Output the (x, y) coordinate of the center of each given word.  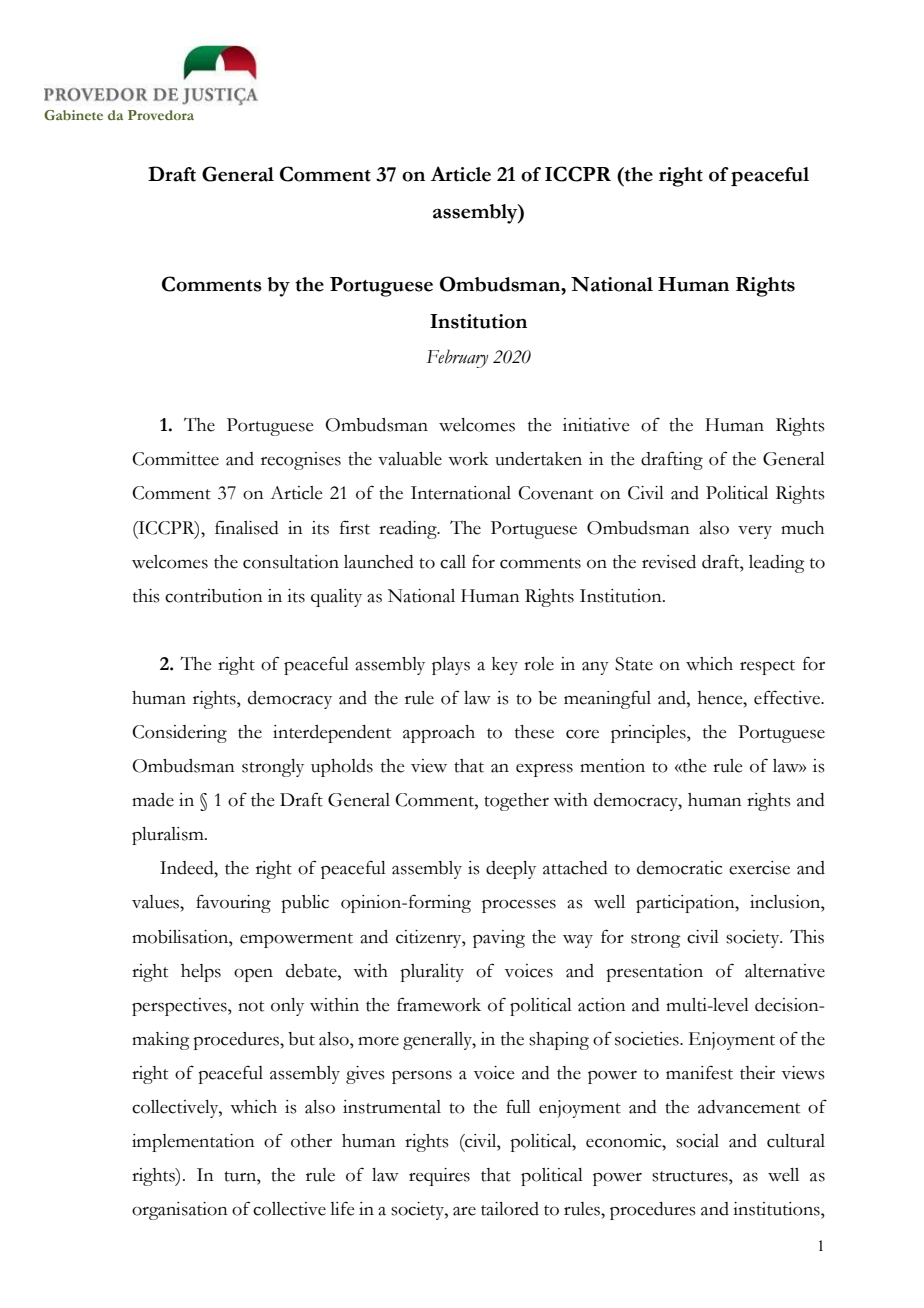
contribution (214, 596)
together (516, 802)
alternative (785, 971)
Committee (175, 459)
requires (439, 1177)
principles (649, 734)
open (253, 975)
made (153, 800)
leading (777, 564)
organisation (180, 1211)
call (453, 562)
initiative (596, 425)
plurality (432, 973)
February (457, 358)
